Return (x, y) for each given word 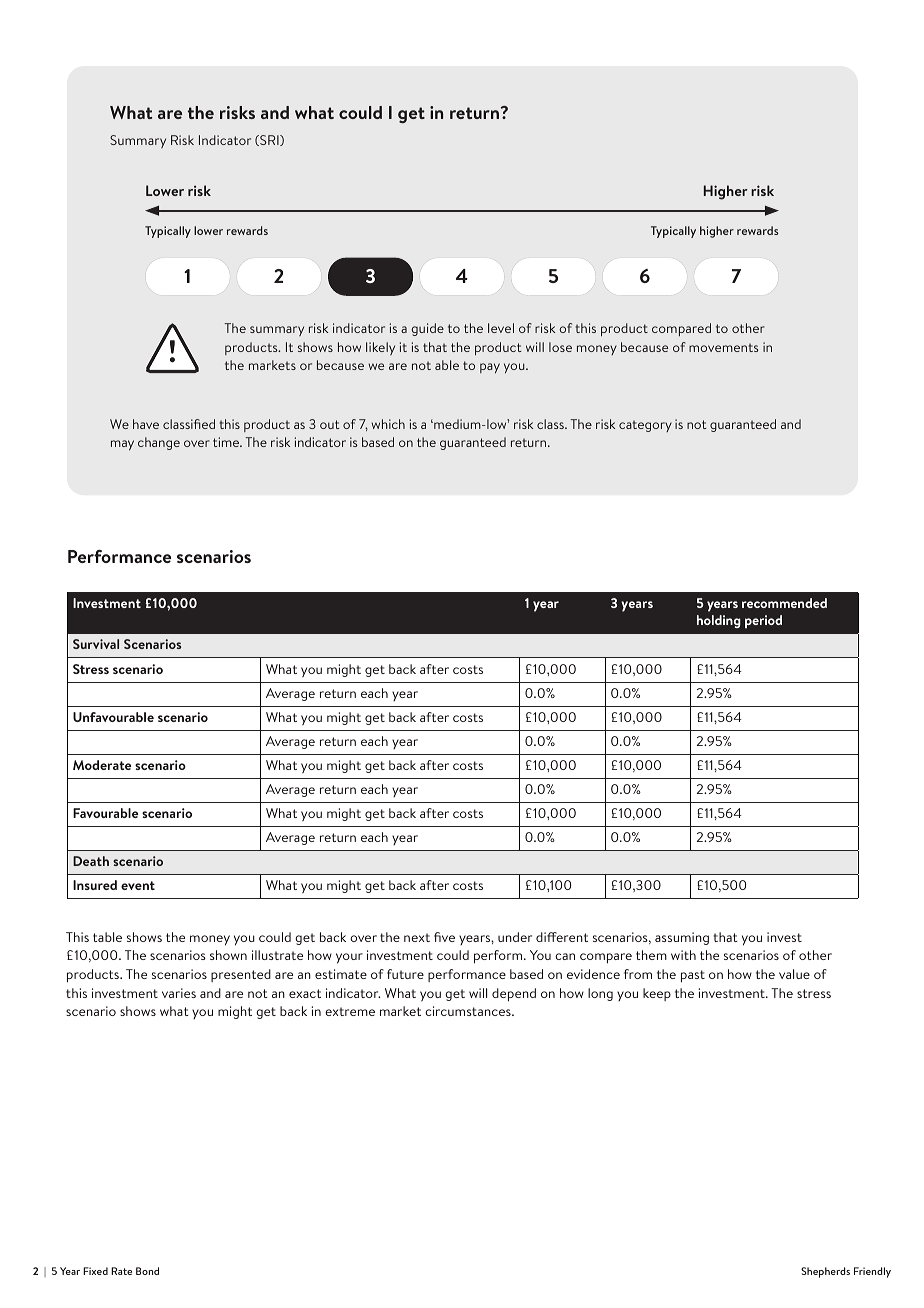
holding (719, 621)
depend (514, 995)
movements (724, 347)
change (159, 443)
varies (179, 993)
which (388, 424)
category (645, 426)
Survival (96, 644)
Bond (147, 1271)
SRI (269, 140)
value (794, 974)
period (763, 622)
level (501, 328)
